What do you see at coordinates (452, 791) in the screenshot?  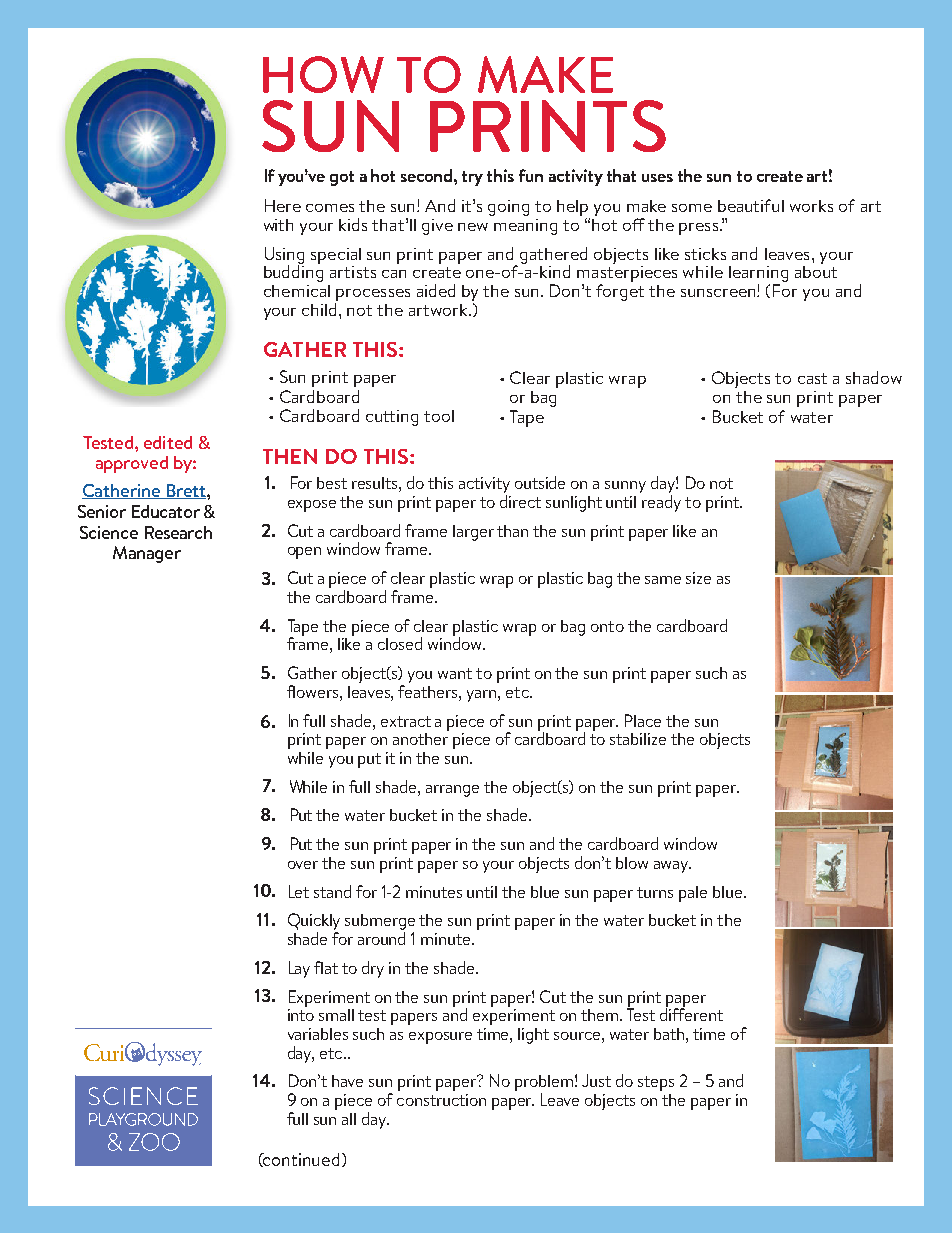 I see `arrange` at bounding box center [452, 791].
